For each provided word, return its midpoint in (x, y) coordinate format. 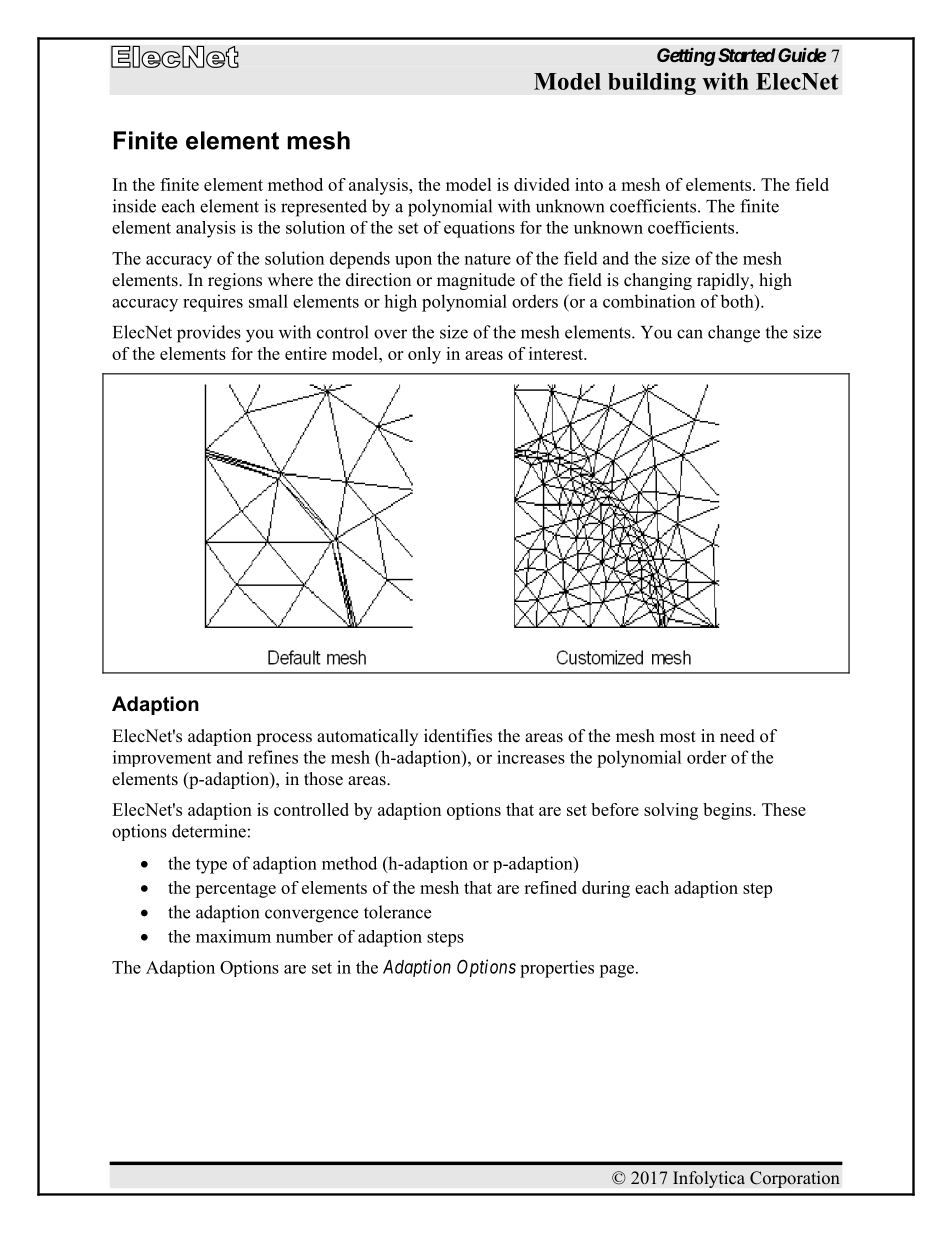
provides (209, 334)
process (284, 739)
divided (542, 184)
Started (745, 55)
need (737, 736)
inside (134, 206)
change (734, 334)
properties (557, 969)
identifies (458, 736)
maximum (233, 936)
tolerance (397, 912)
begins (728, 811)
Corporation (795, 1179)
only (424, 355)
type (211, 866)
